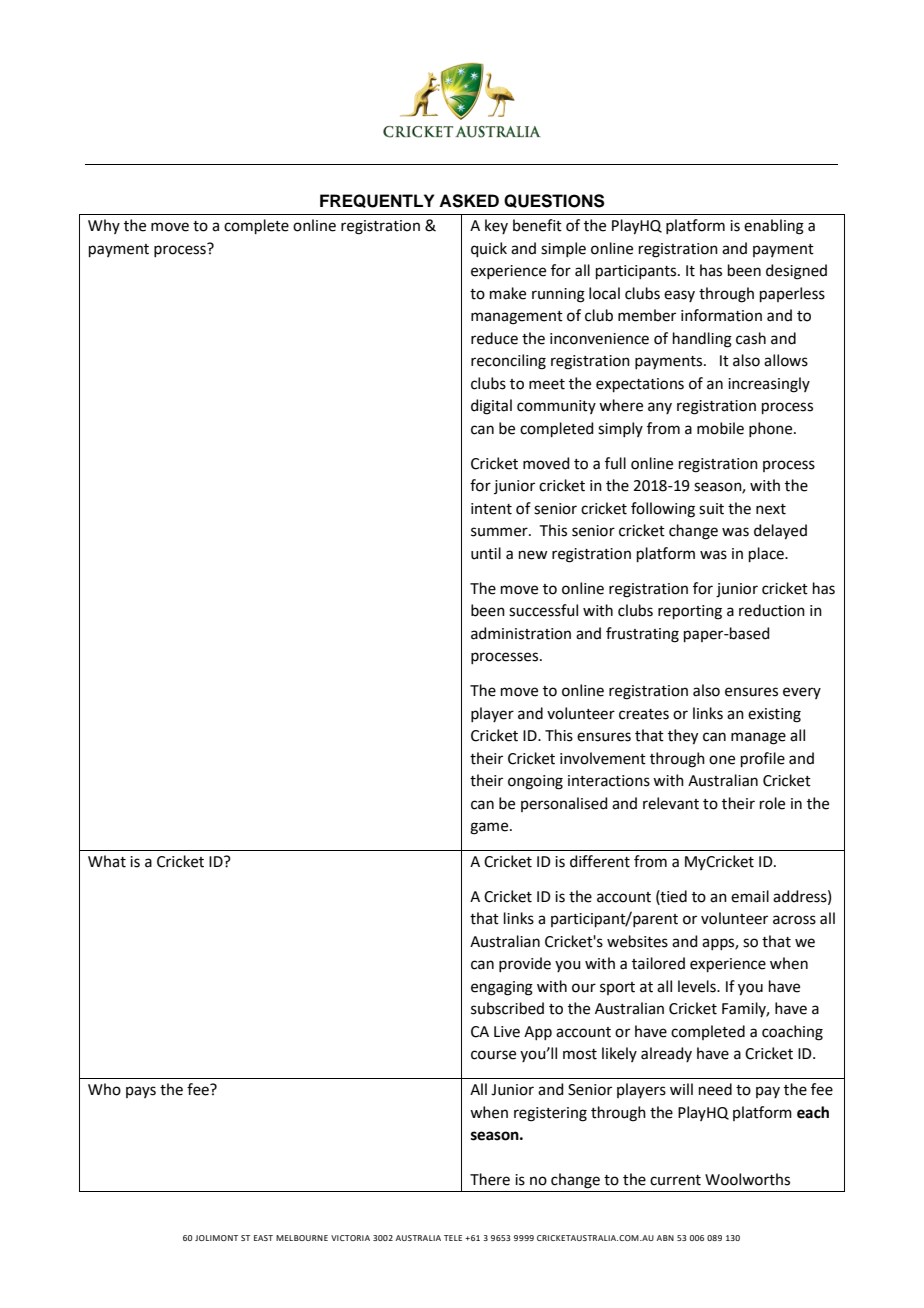  What do you see at coordinates (711, 509) in the image?
I see `suit` at bounding box center [711, 509].
